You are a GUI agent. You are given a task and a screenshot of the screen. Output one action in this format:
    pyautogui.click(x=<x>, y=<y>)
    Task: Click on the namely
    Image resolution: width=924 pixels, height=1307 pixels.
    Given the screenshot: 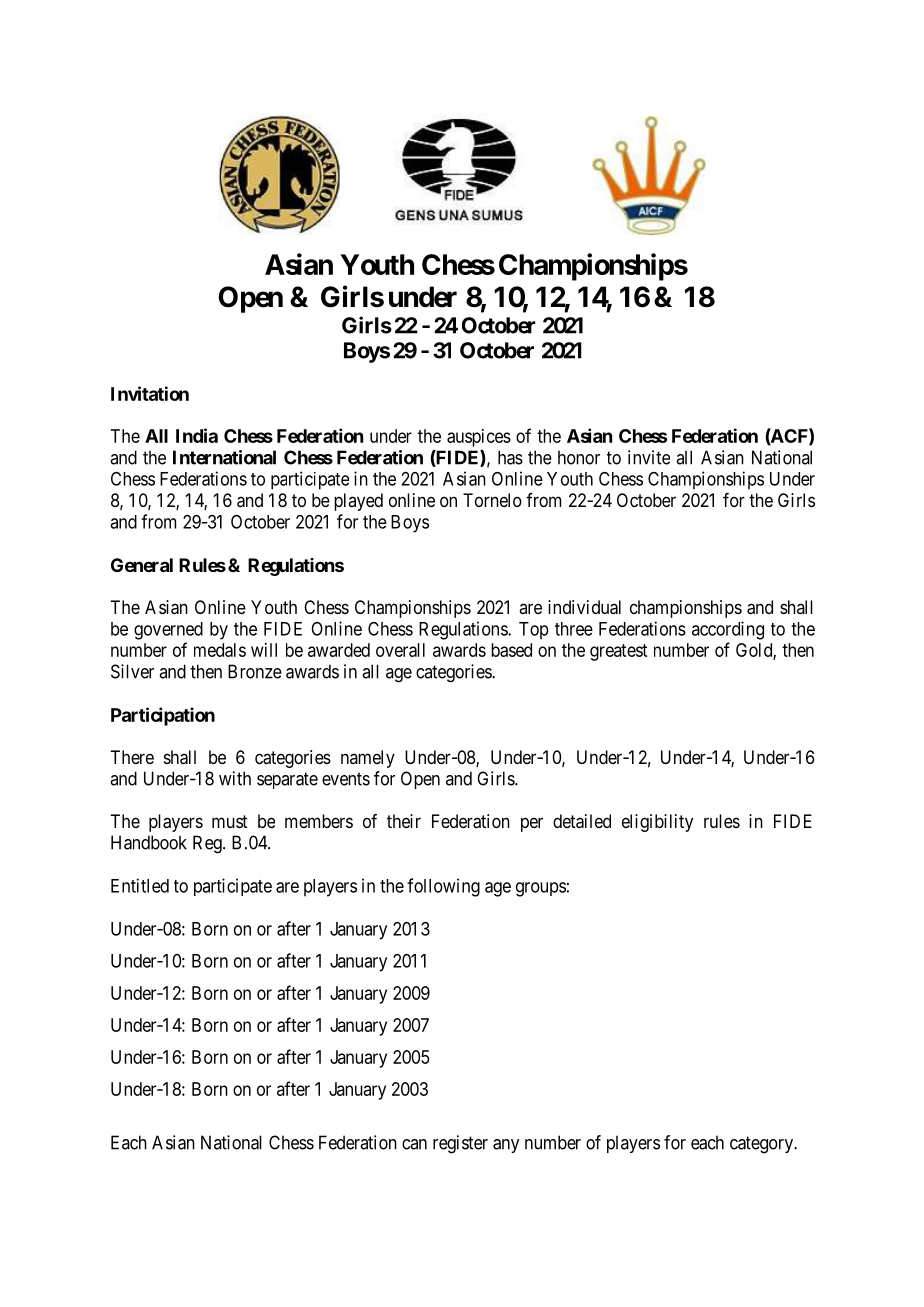 What is the action you would take?
    pyautogui.click(x=368, y=759)
